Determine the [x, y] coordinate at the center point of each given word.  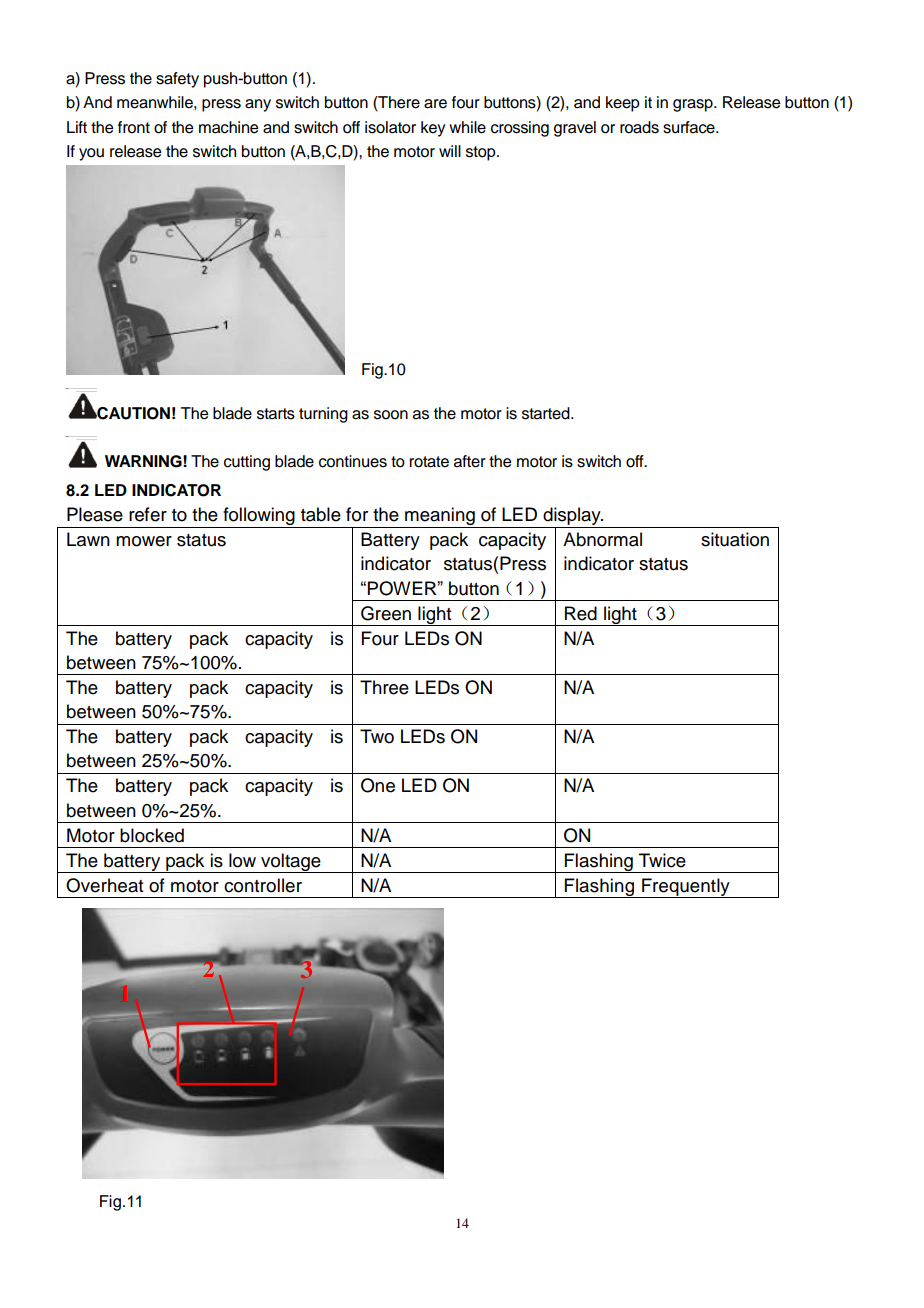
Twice [662, 860]
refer [148, 514]
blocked [152, 835]
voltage [291, 863]
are [435, 104]
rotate [429, 462]
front [134, 127]
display [572, 517]
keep [623, 104]
